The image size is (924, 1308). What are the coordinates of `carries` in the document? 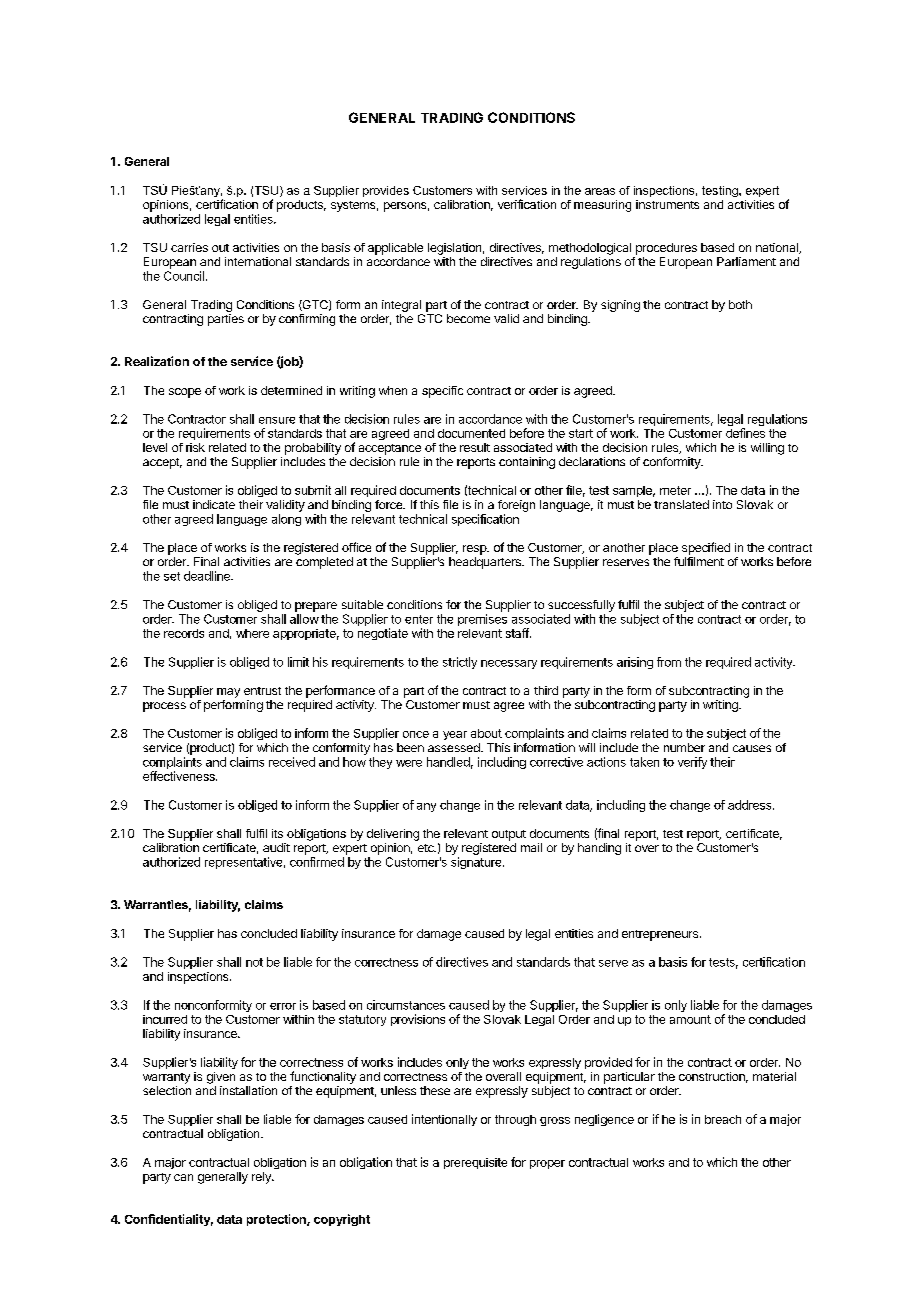 It's located at (189, 247).
